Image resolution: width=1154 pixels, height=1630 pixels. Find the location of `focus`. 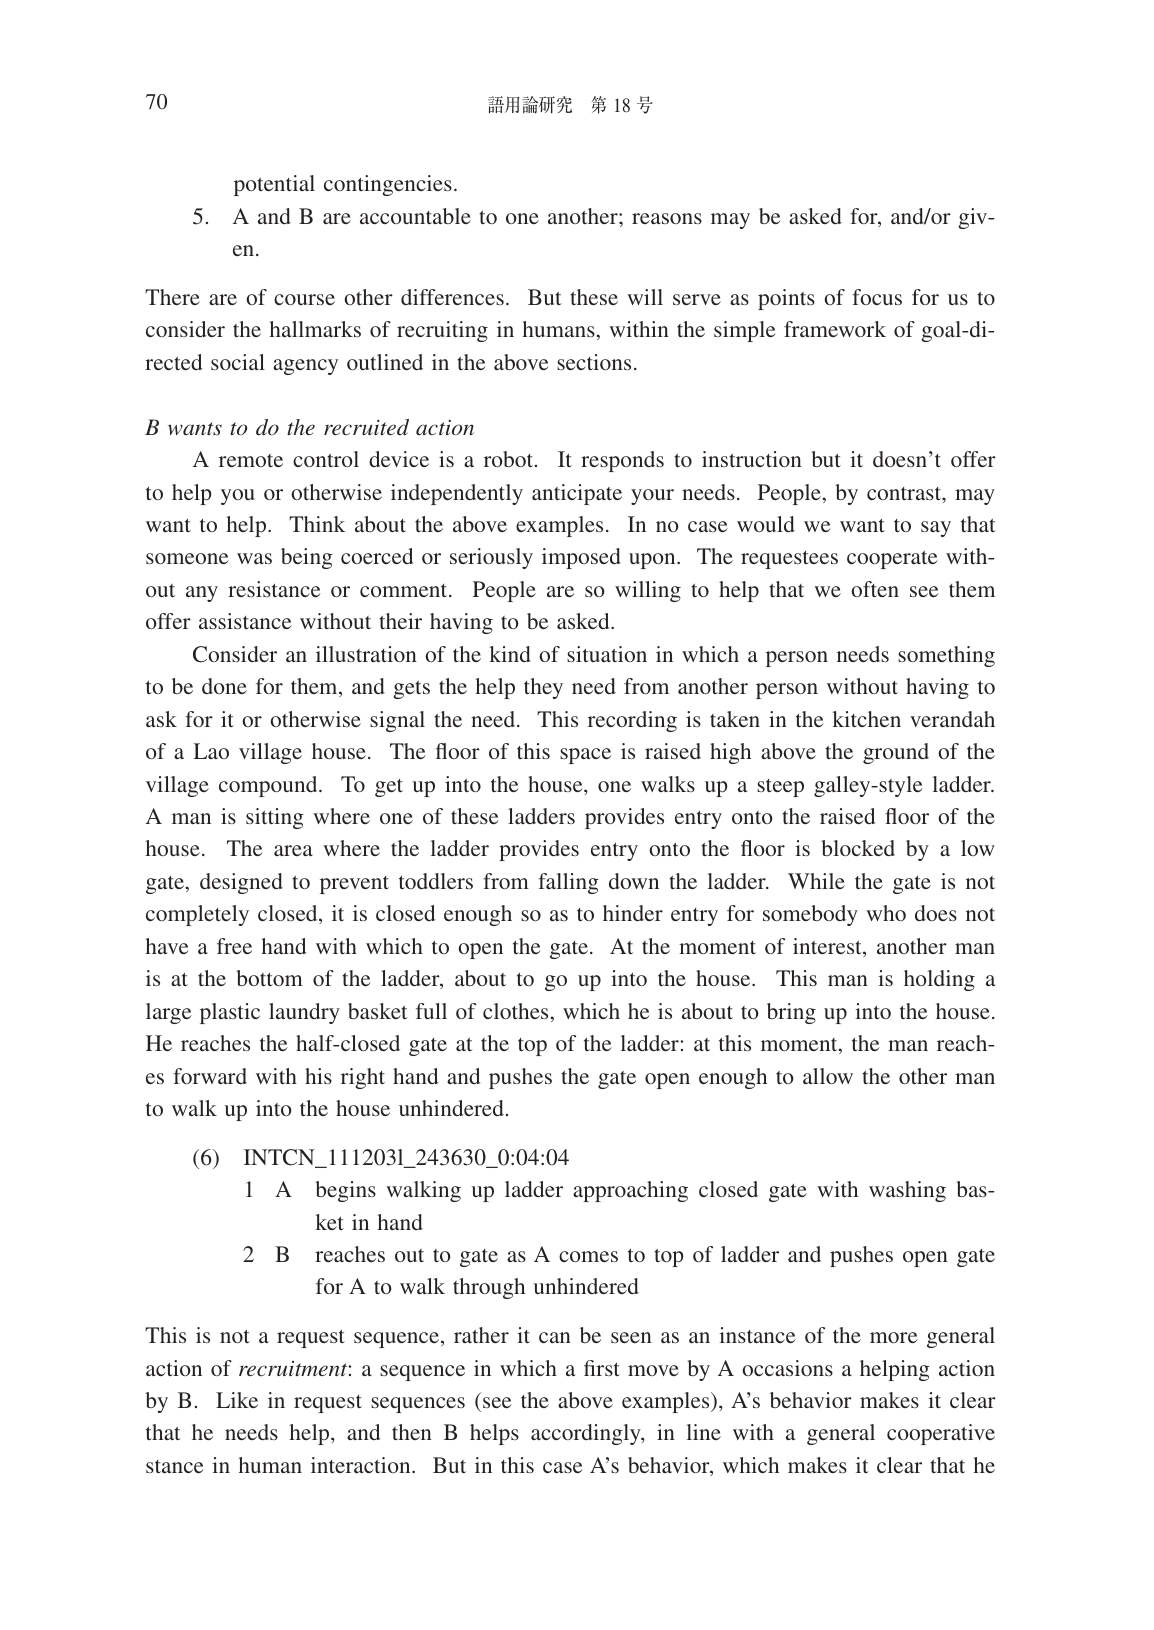

focus is located at coordinates (877, 297).
